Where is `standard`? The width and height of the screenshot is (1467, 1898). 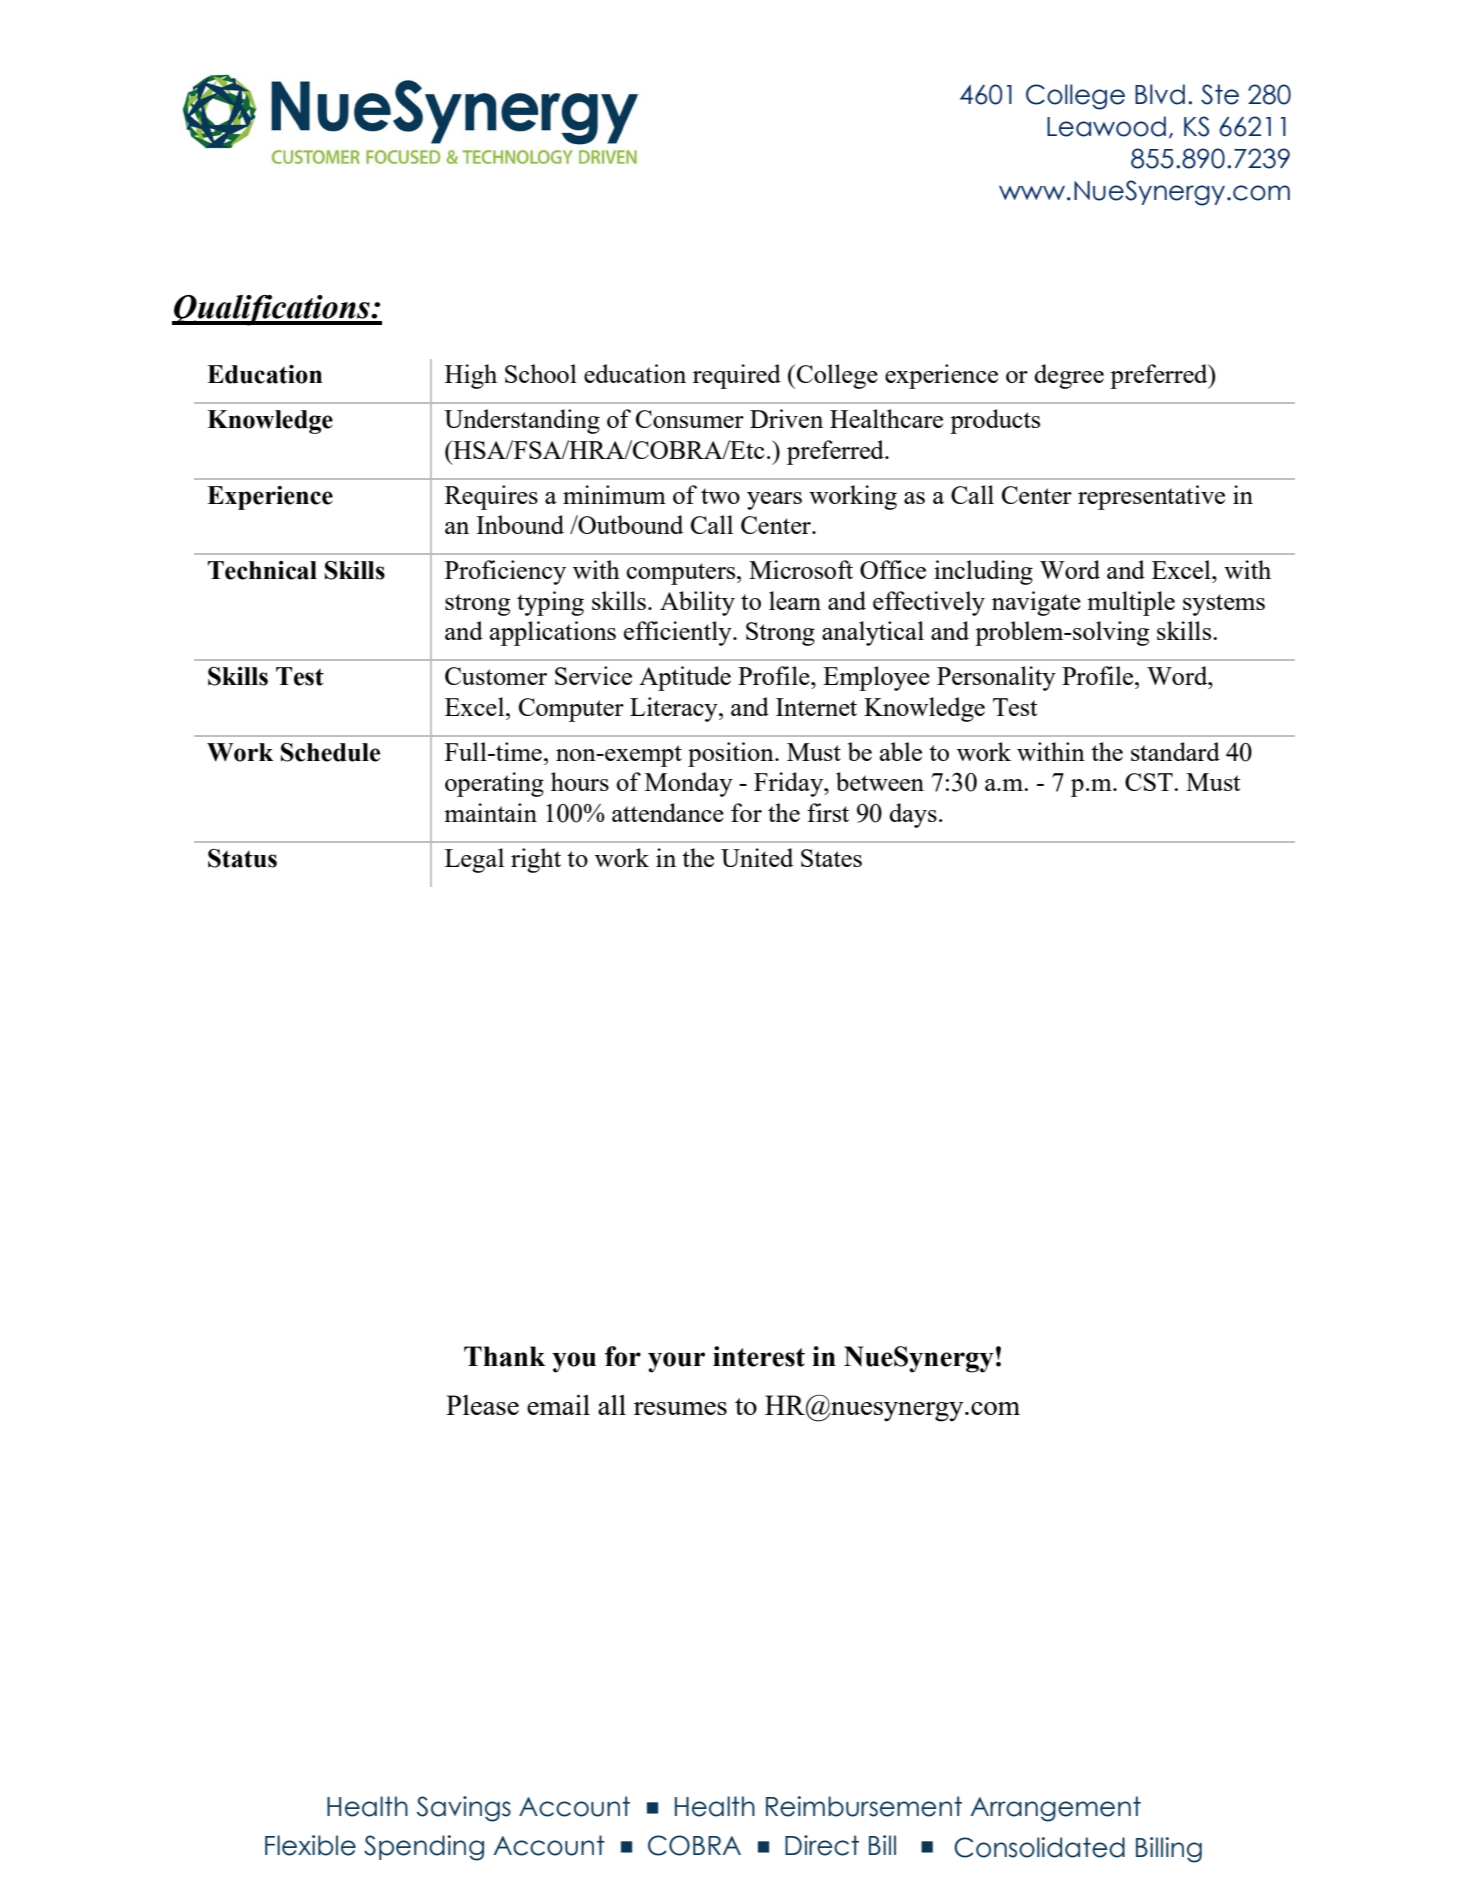
standard is located at coordinates (1175, 751).
